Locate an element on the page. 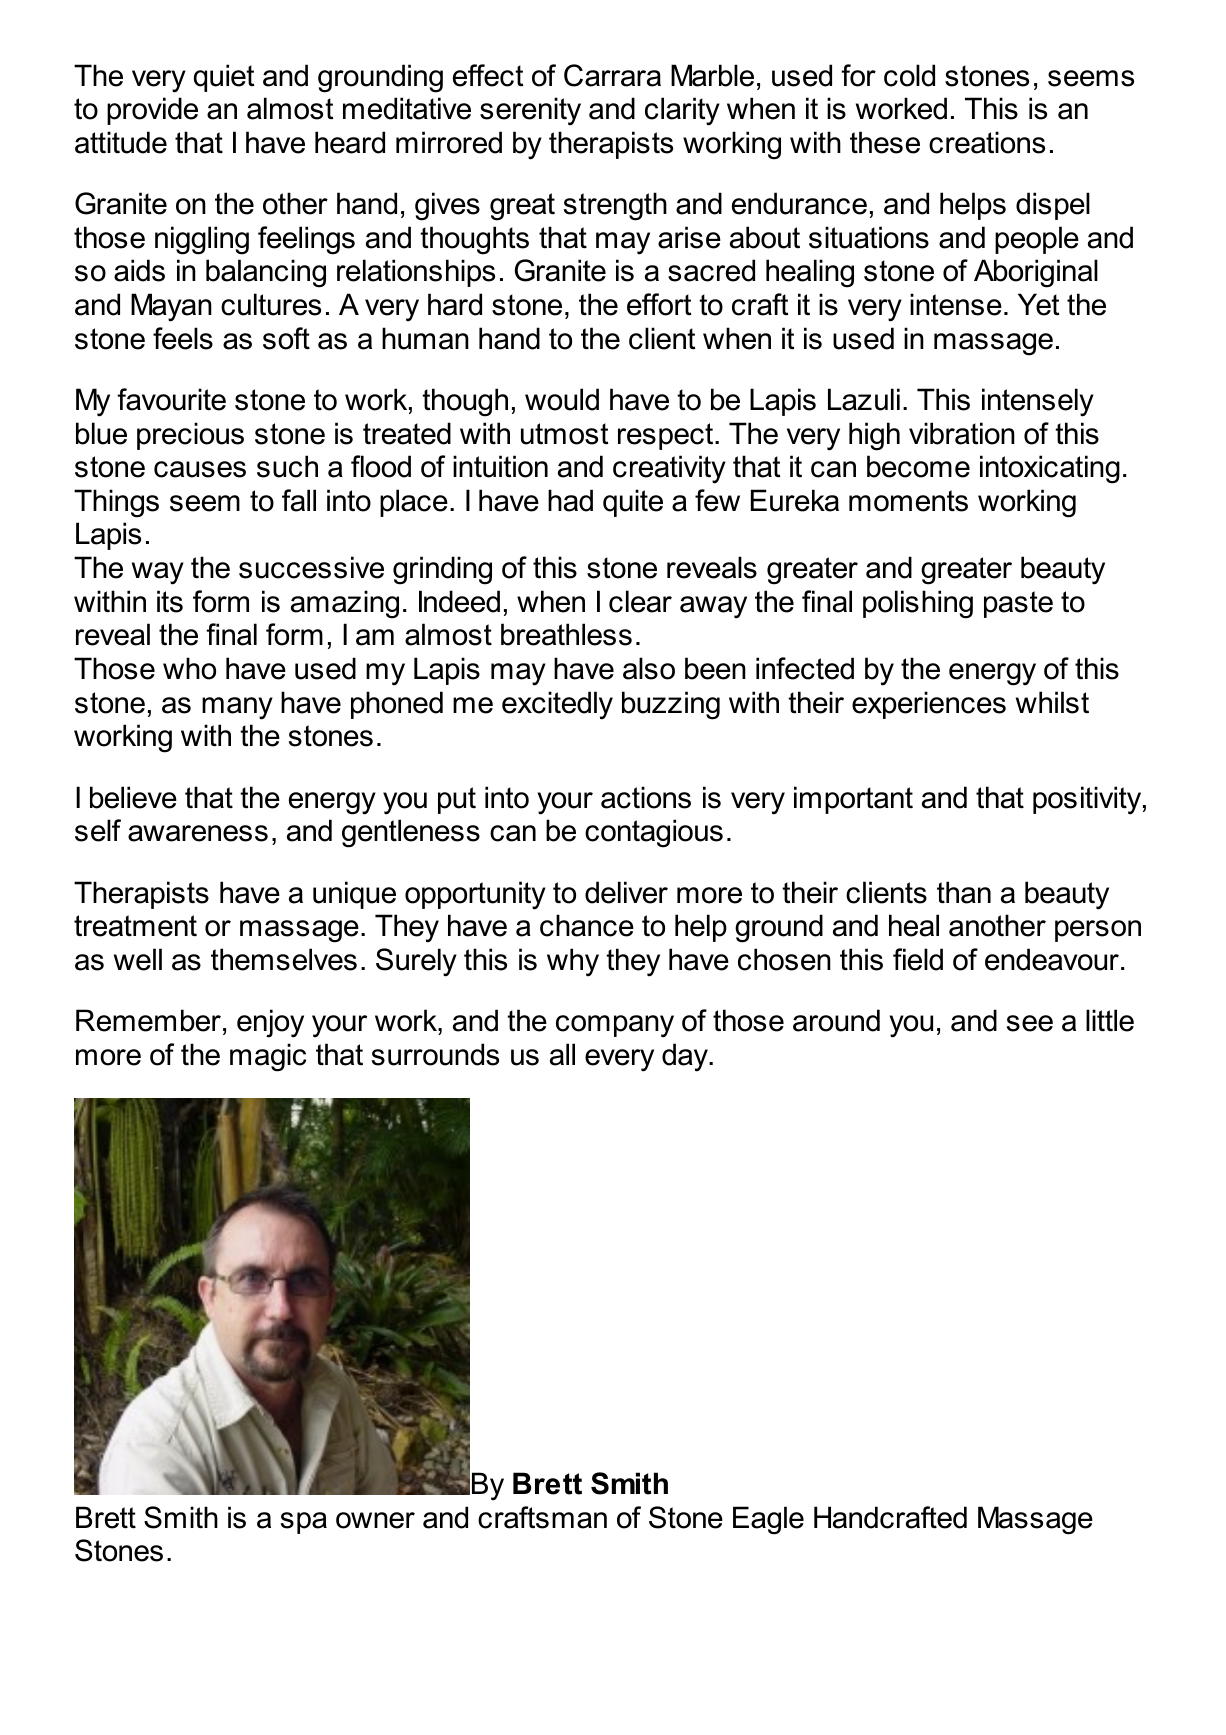 Image resolution: width=1226 pixels, height=1735 pixels. little is located at coordinates (1110, 1020).
